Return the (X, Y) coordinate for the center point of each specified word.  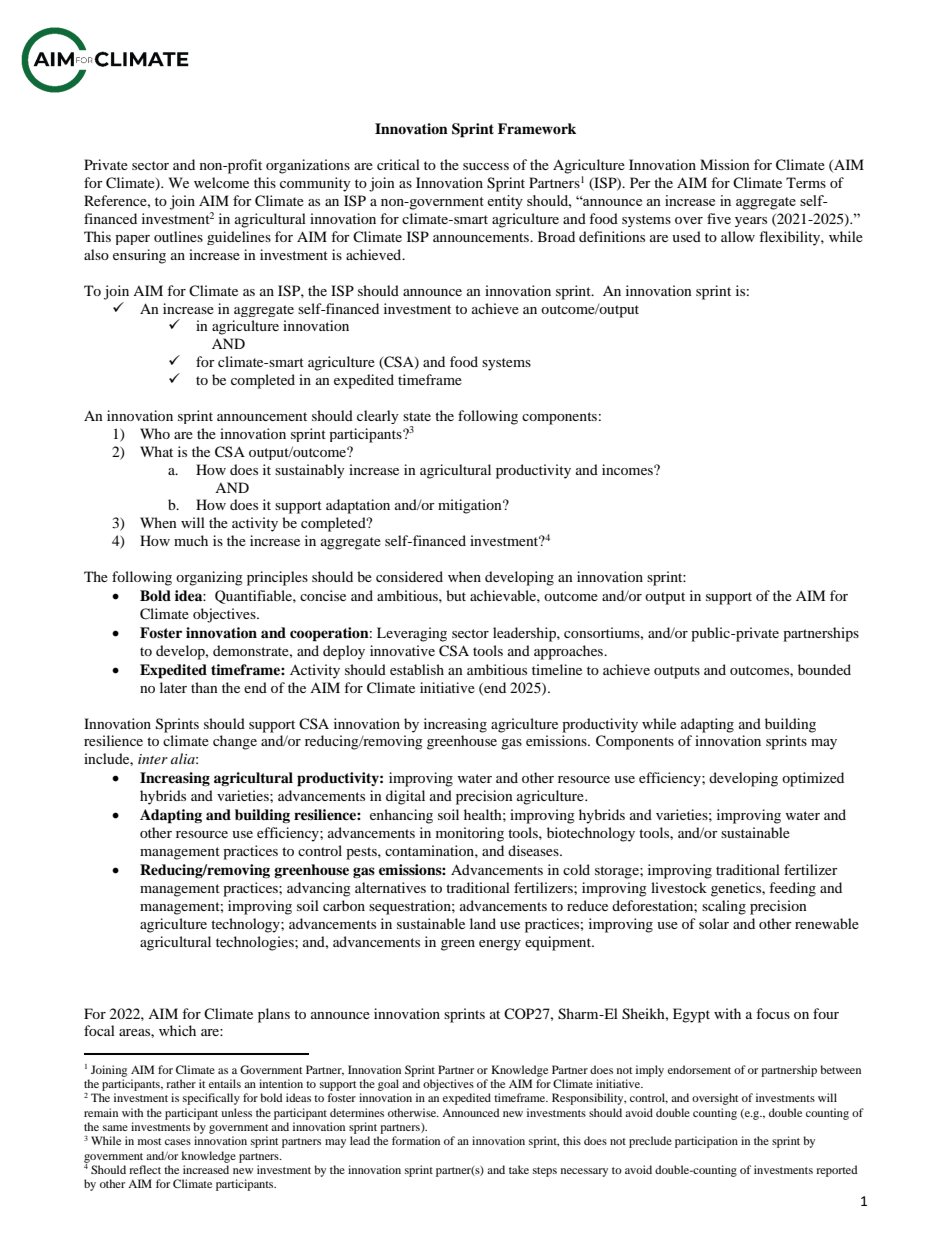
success (486, 166)
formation (416, 1140)
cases (178, 1142)
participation (706, 1142)
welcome (221, 182)
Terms (806, 182)
